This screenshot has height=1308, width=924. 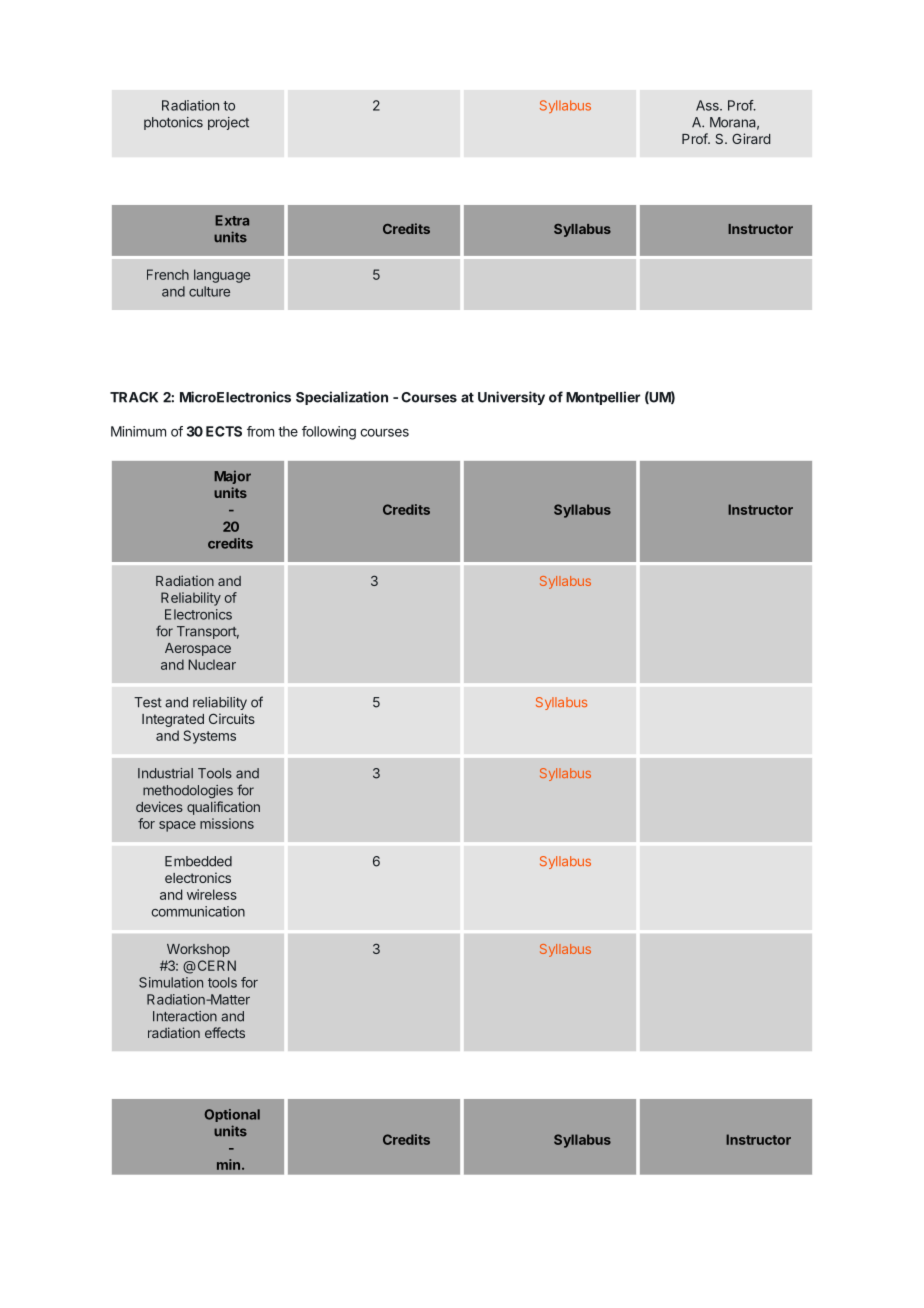 I want to click on Ass, so click(x=708, y=105).
